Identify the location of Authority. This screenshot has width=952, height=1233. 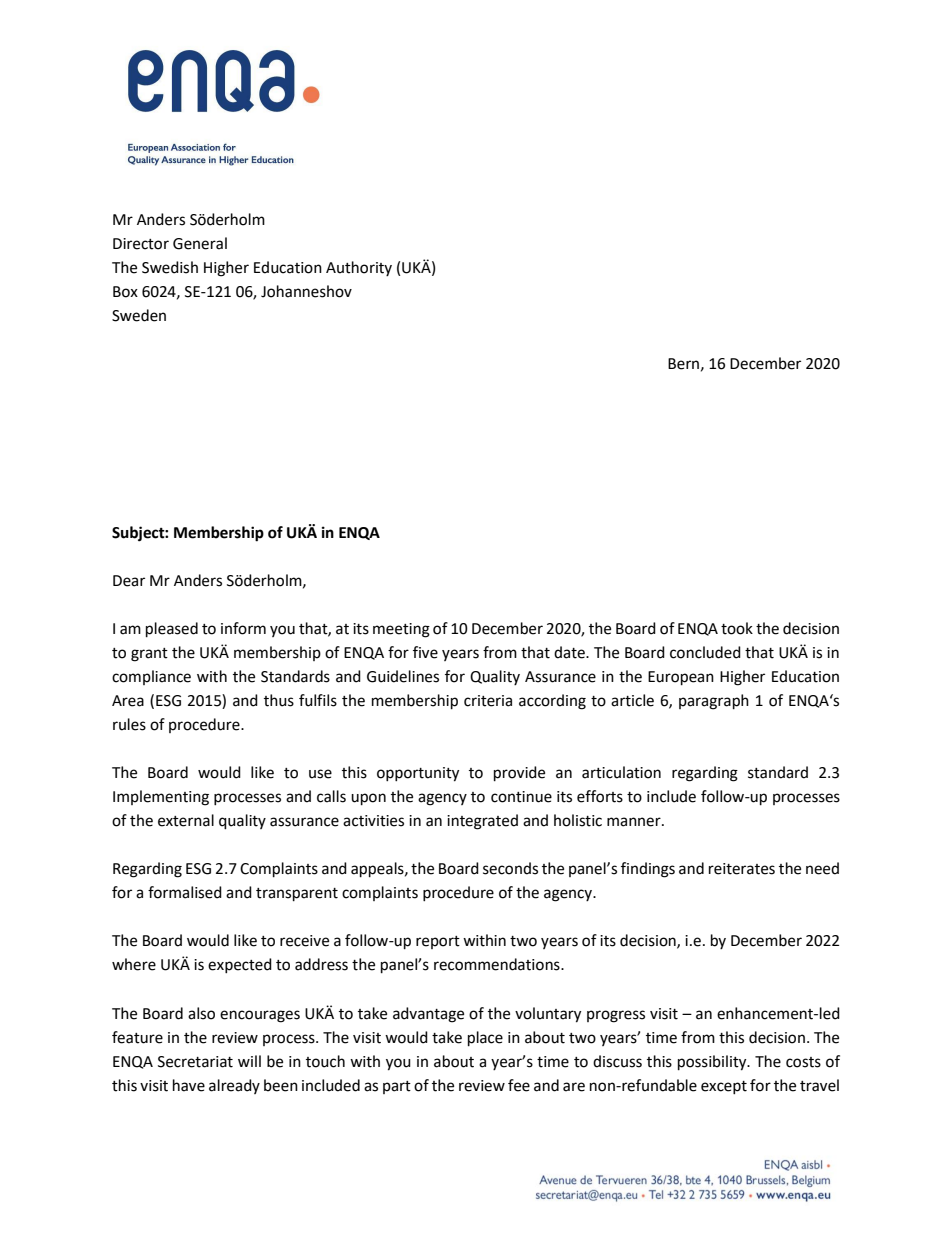
(359, 268).
